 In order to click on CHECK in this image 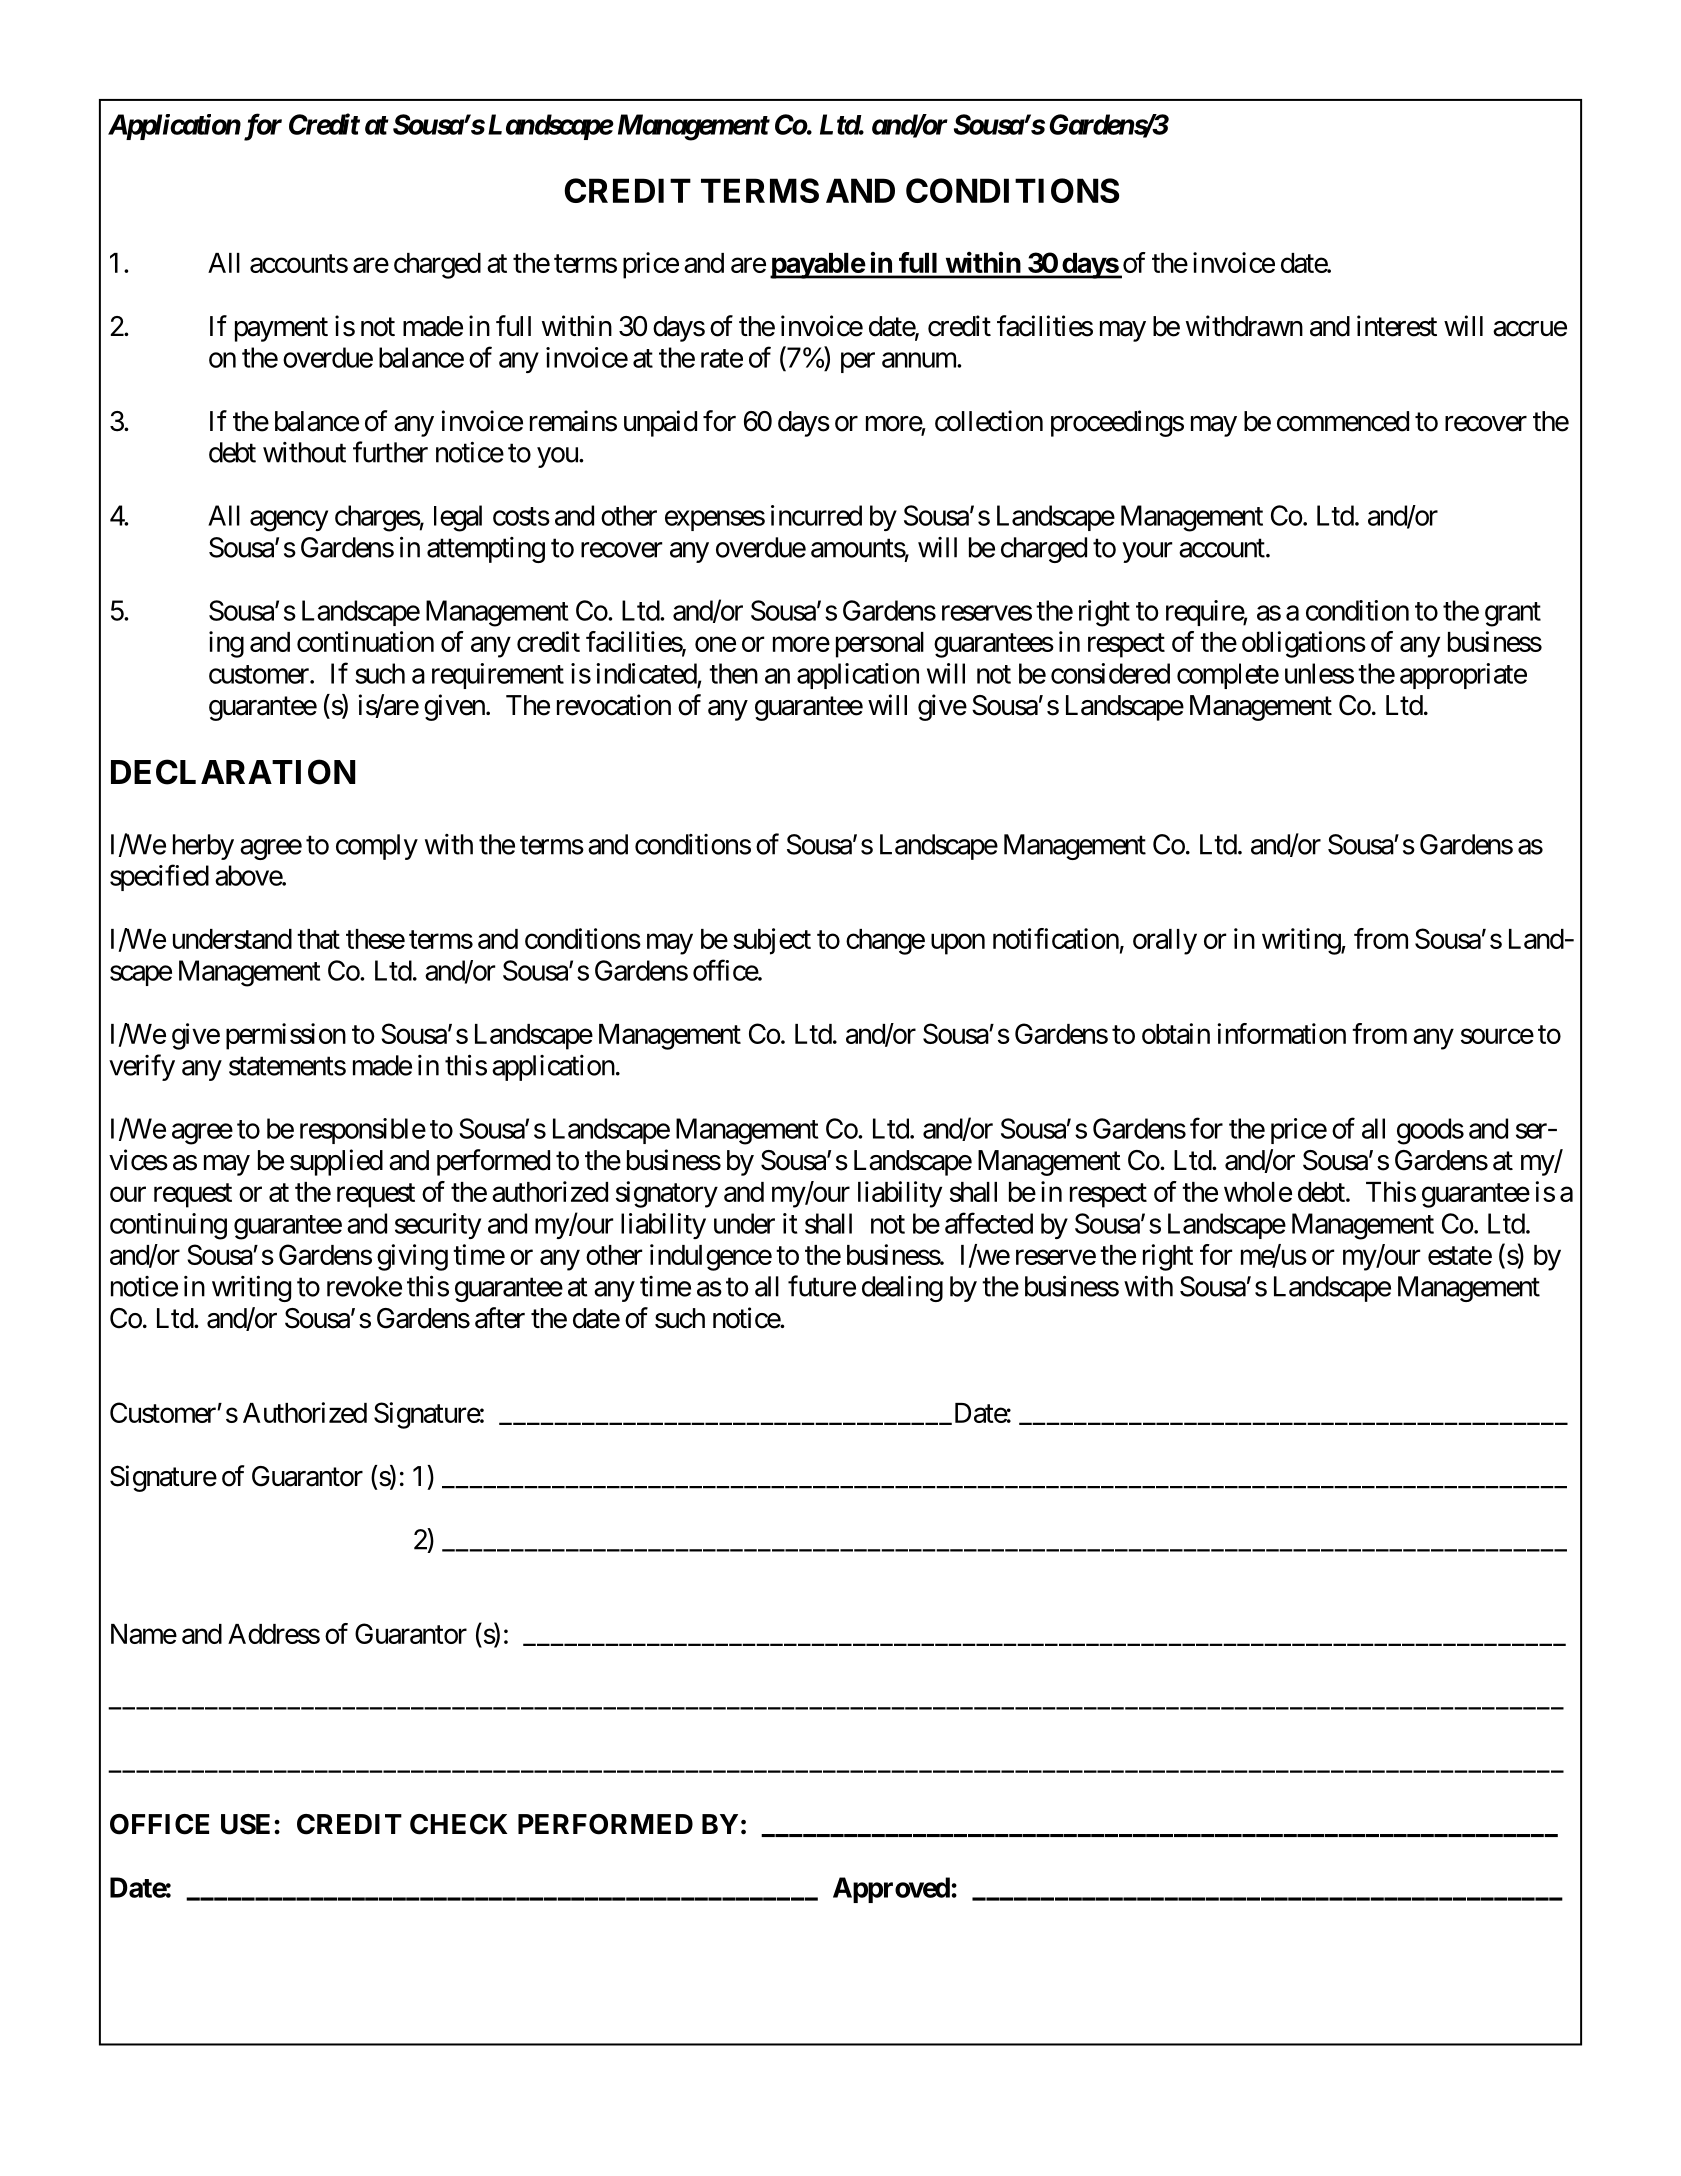, I will do `click(458, 1824)`.
